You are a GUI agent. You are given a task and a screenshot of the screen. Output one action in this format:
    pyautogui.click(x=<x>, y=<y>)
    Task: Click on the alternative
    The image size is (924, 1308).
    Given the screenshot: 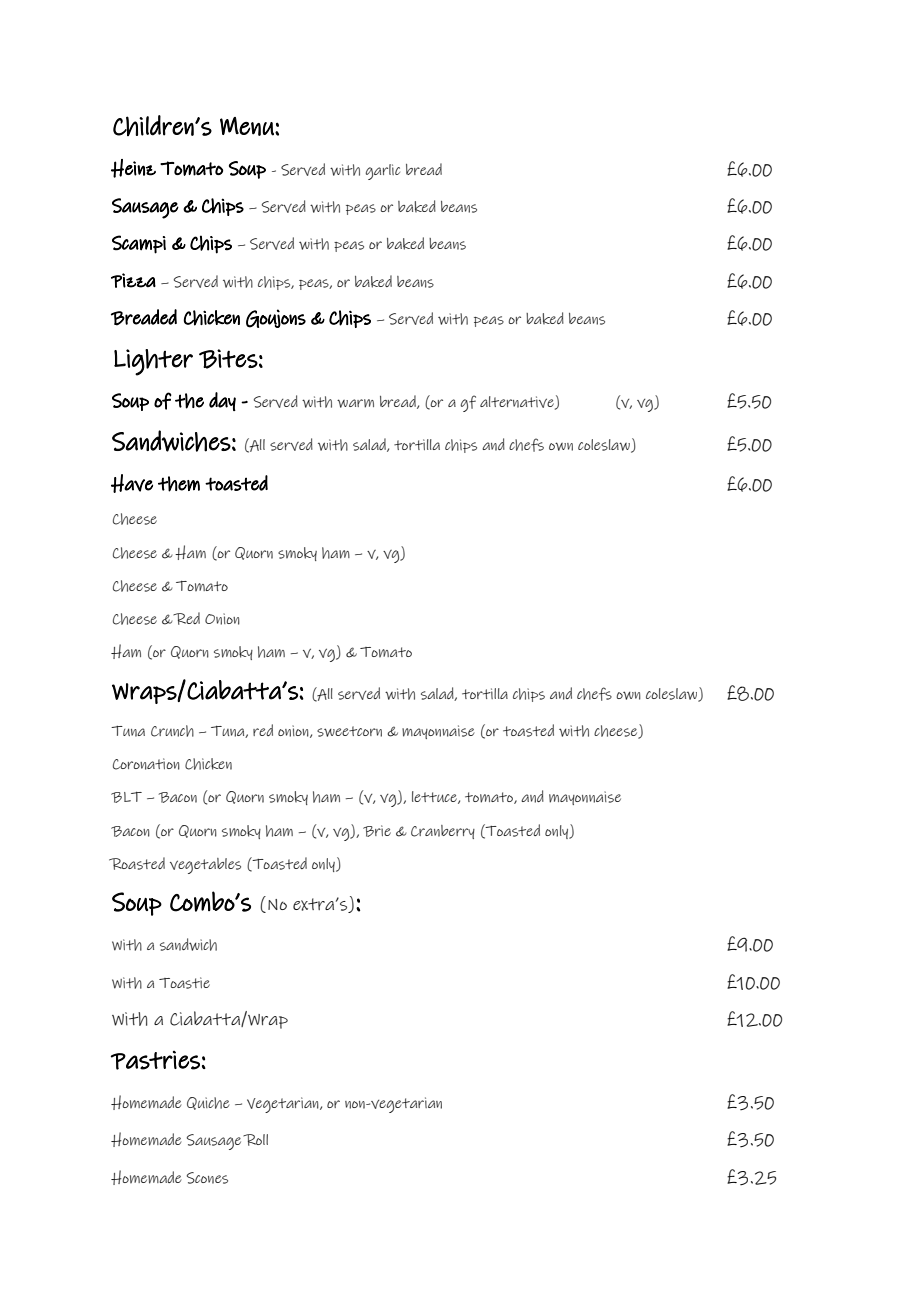 What is the action you would take?
    pyautogui.click(x=518, y=403)
